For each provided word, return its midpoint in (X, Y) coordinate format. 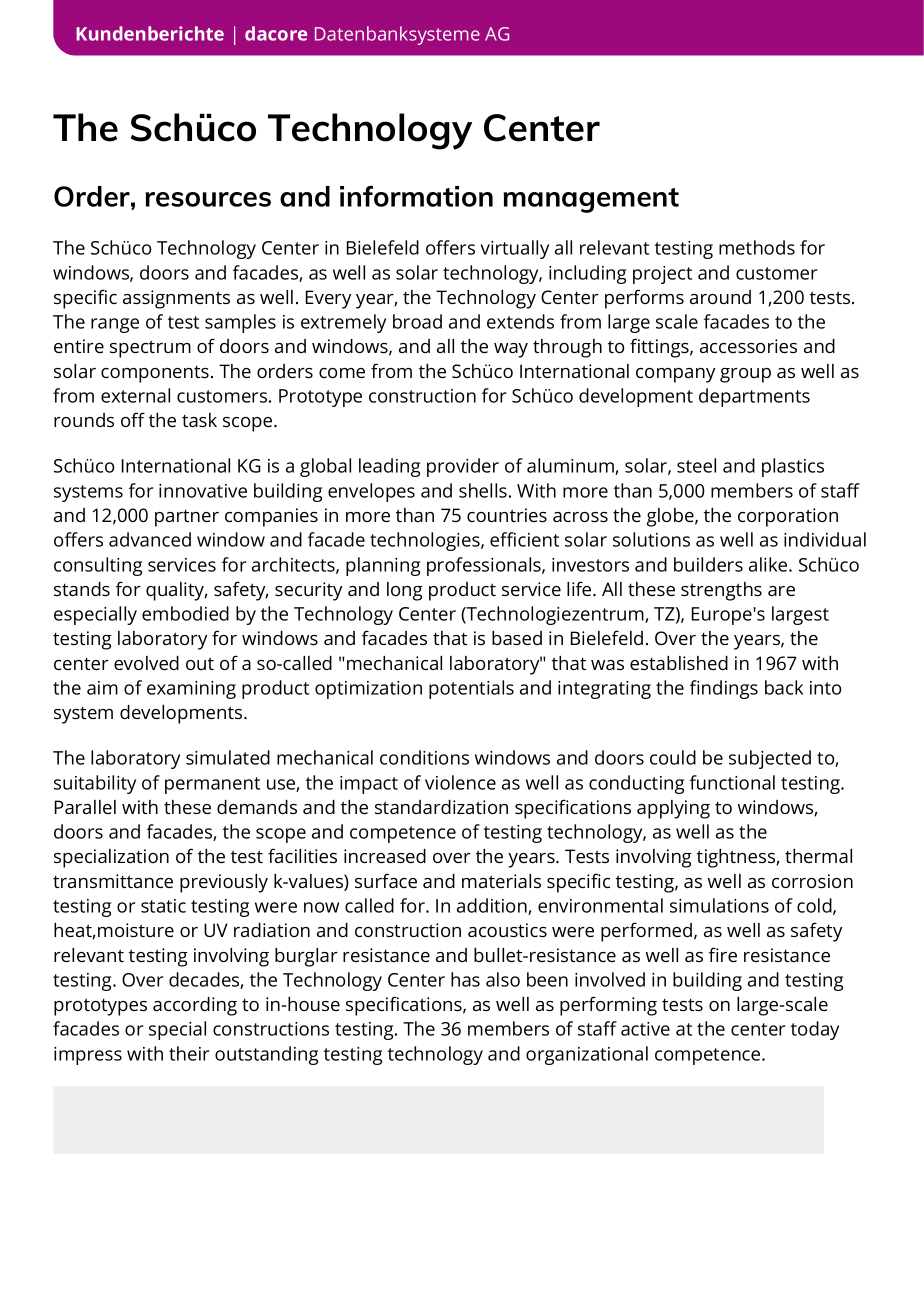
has (465, 979)
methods (757, 247)
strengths (721, 591)
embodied (185, 613)
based (517, 638)
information (416, 196)
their (189, 1053)
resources (208, 199)
